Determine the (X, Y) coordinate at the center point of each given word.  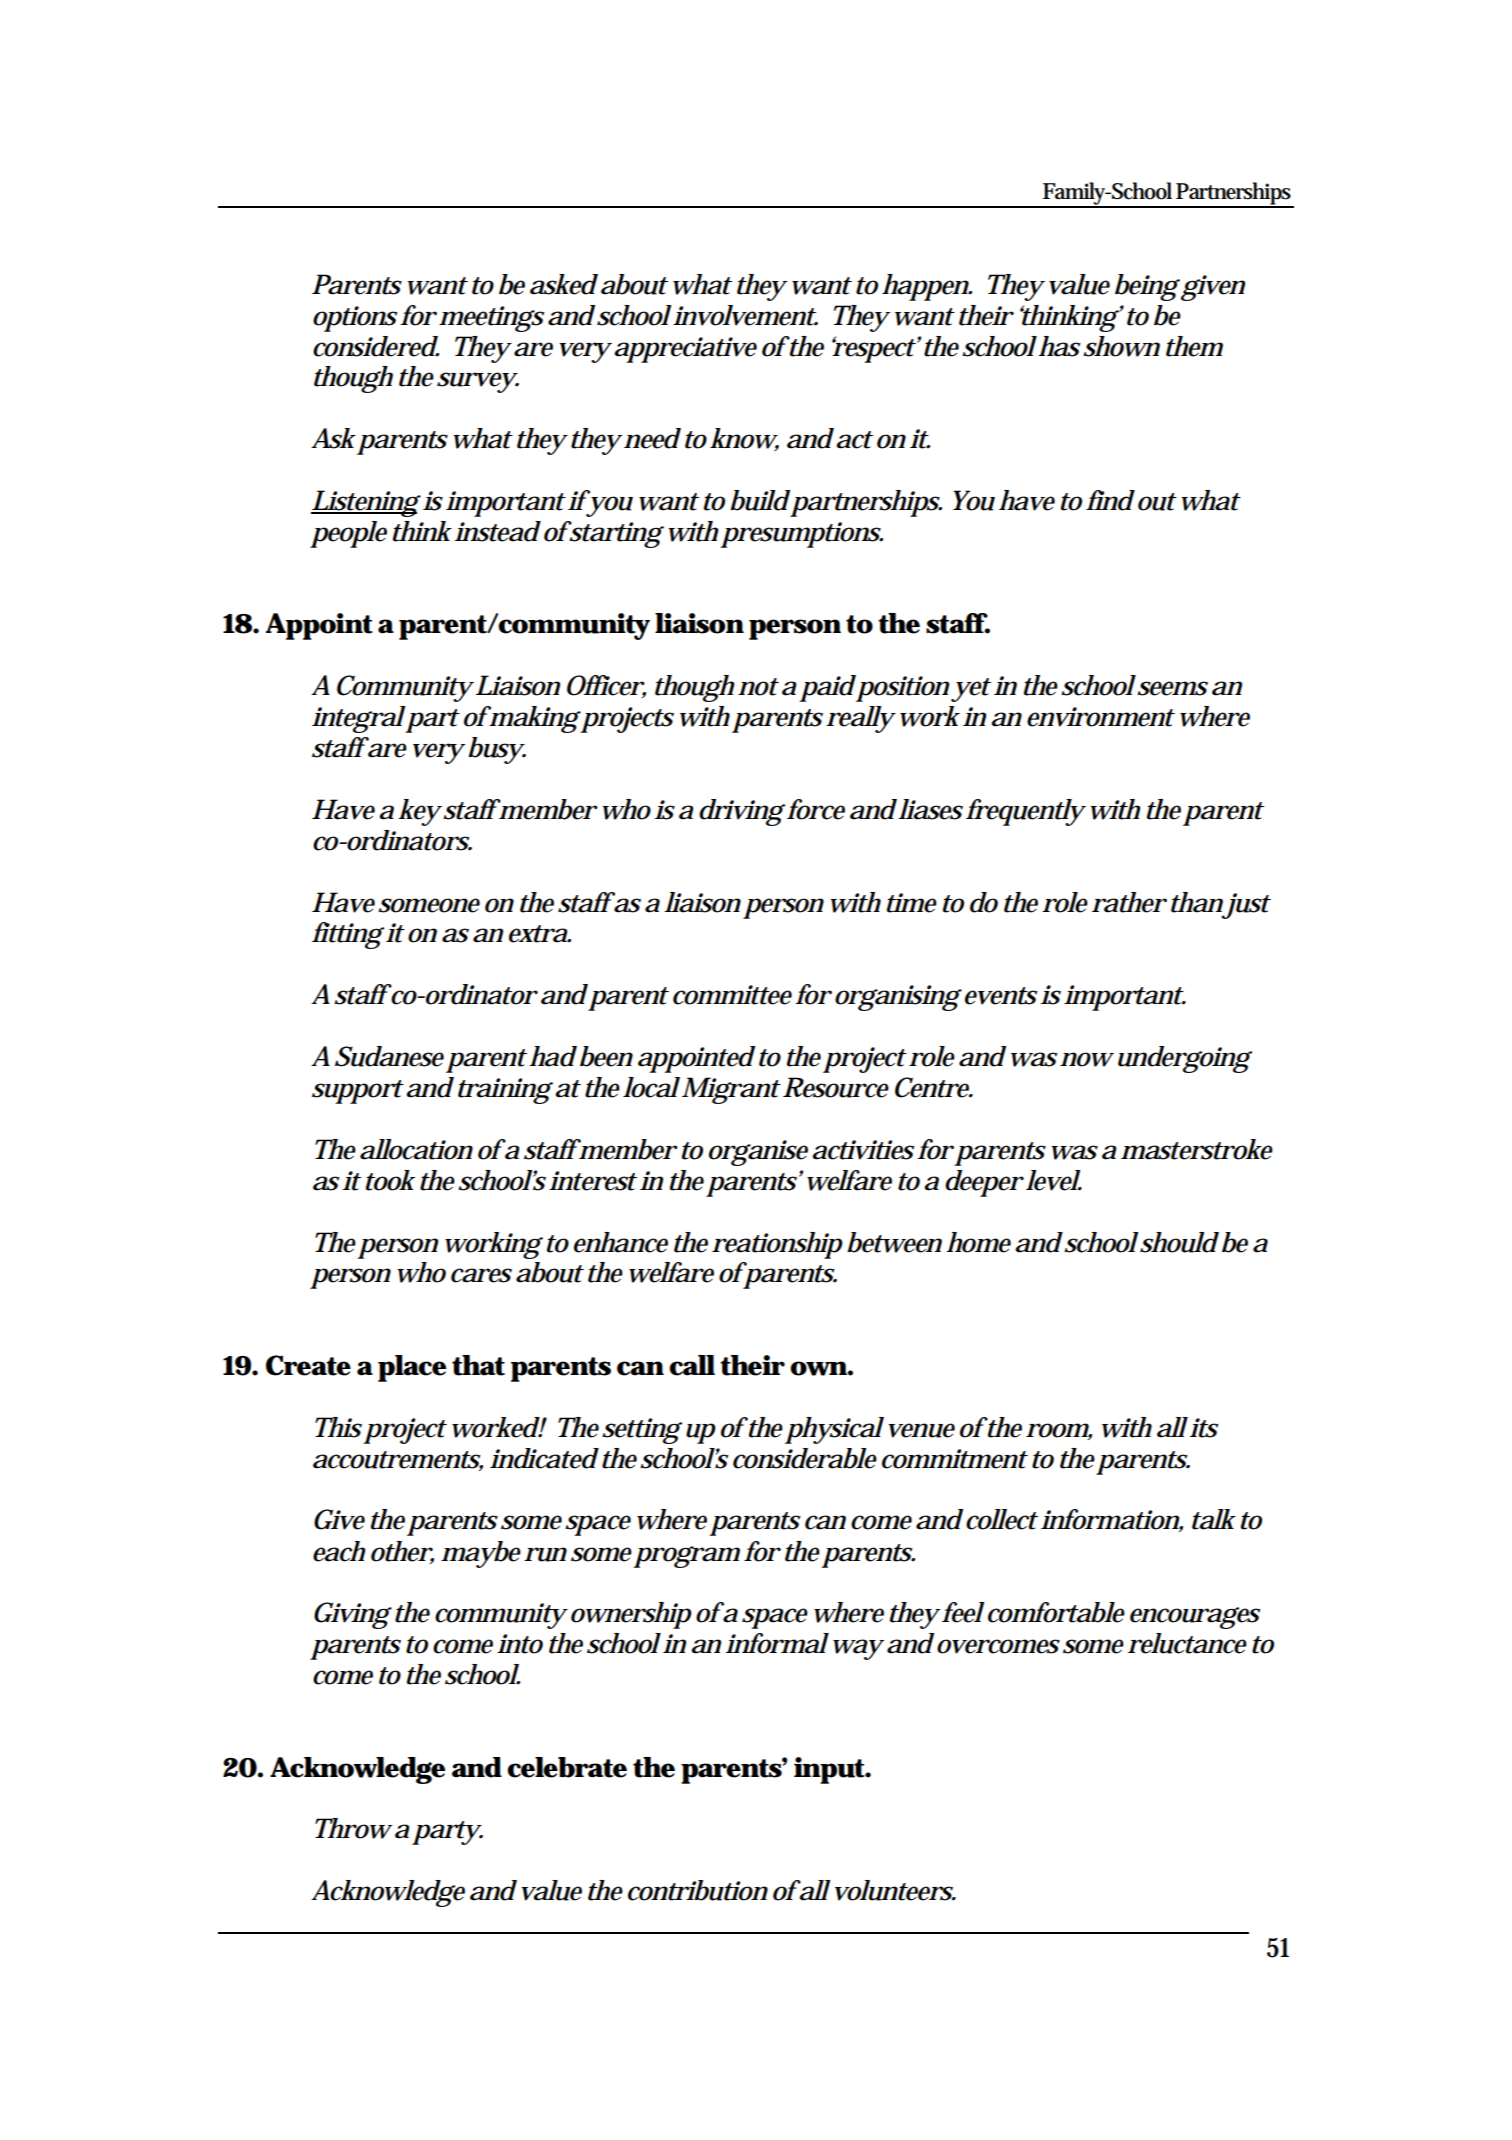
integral (358, 719)
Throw (353, 1828)
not (758, 687)
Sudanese (389, 1056)
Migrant (731, 1090)
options (355, 319)
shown (1121, 346)
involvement (745, 315)
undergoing (1185, 1059)
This (338, 1427)
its (1204, 1428)
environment (1101, 717)
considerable (805, 1458)
